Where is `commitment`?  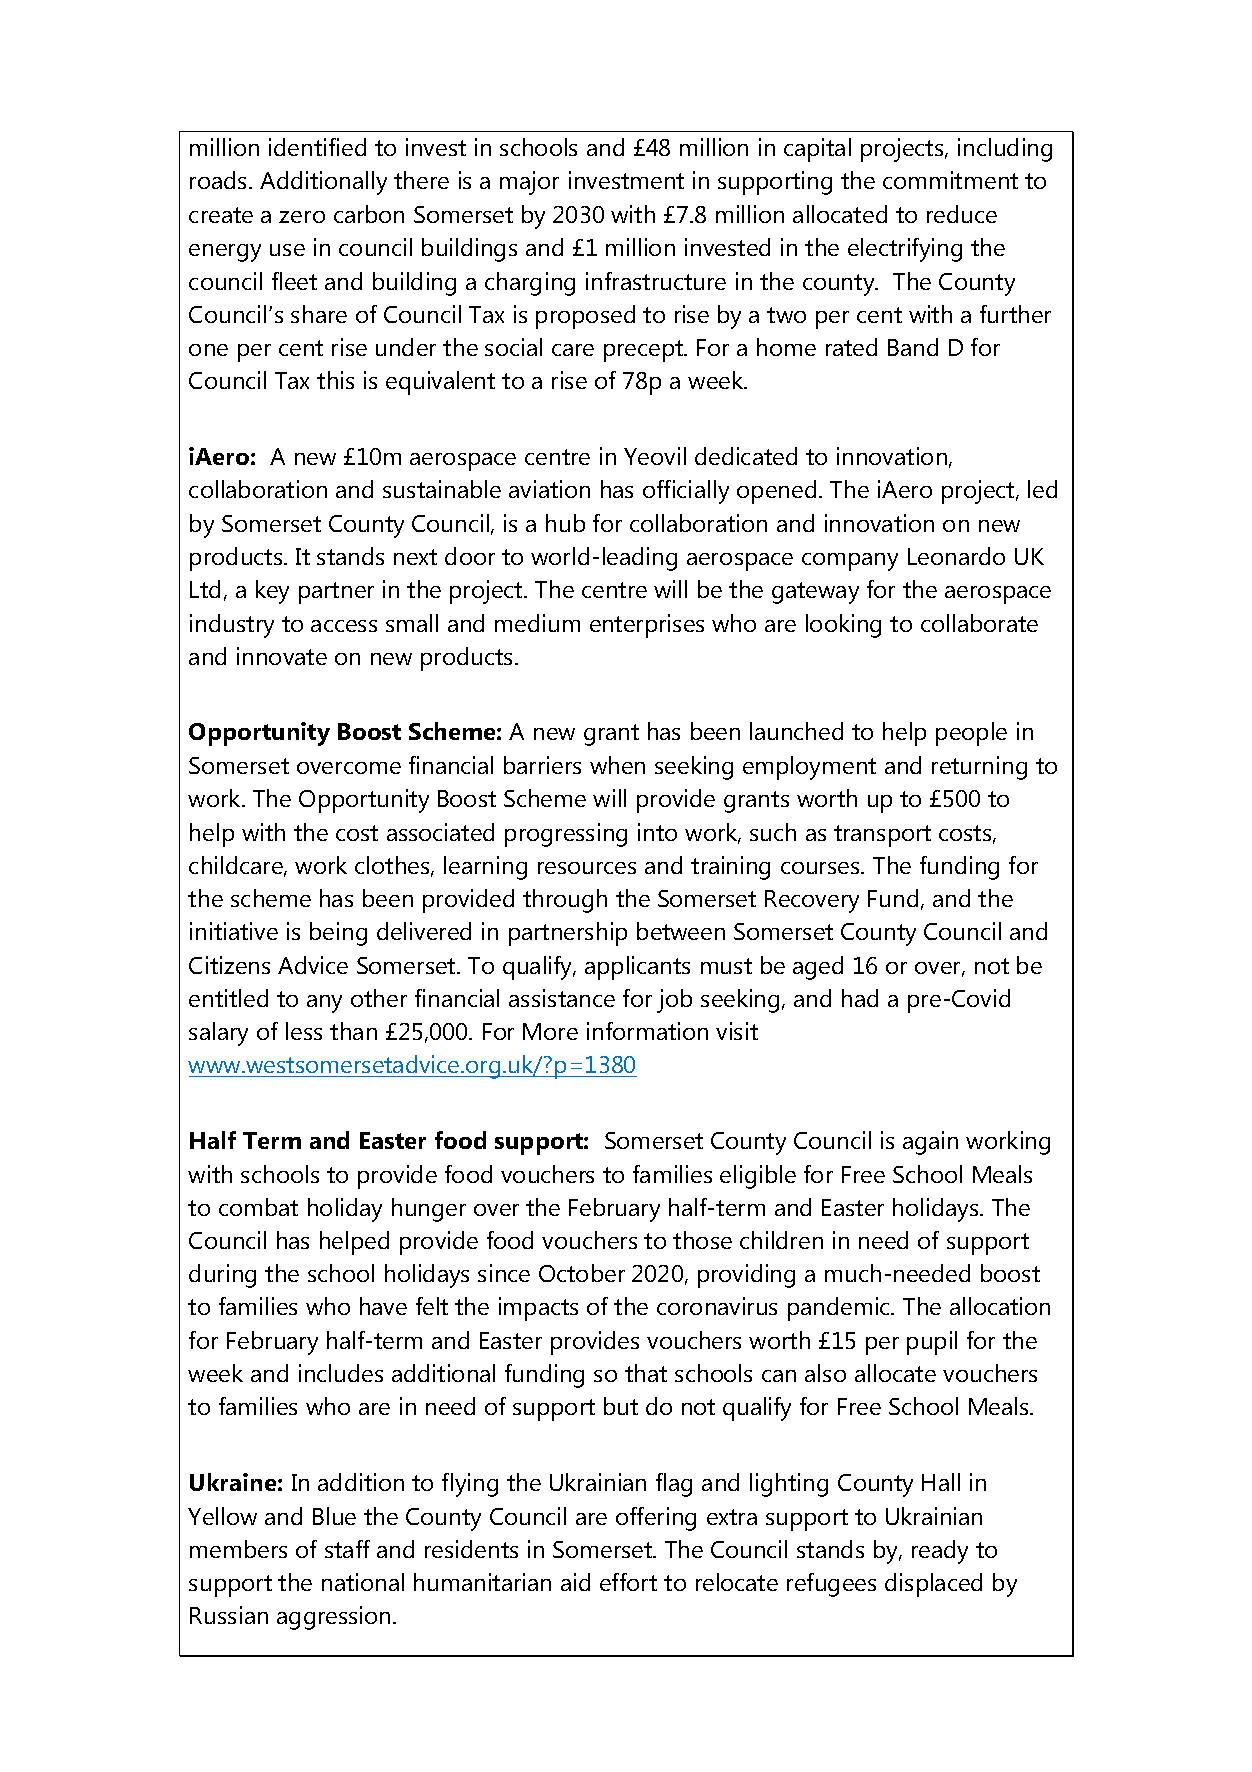
commitment is located at coordinates (950, 180).
